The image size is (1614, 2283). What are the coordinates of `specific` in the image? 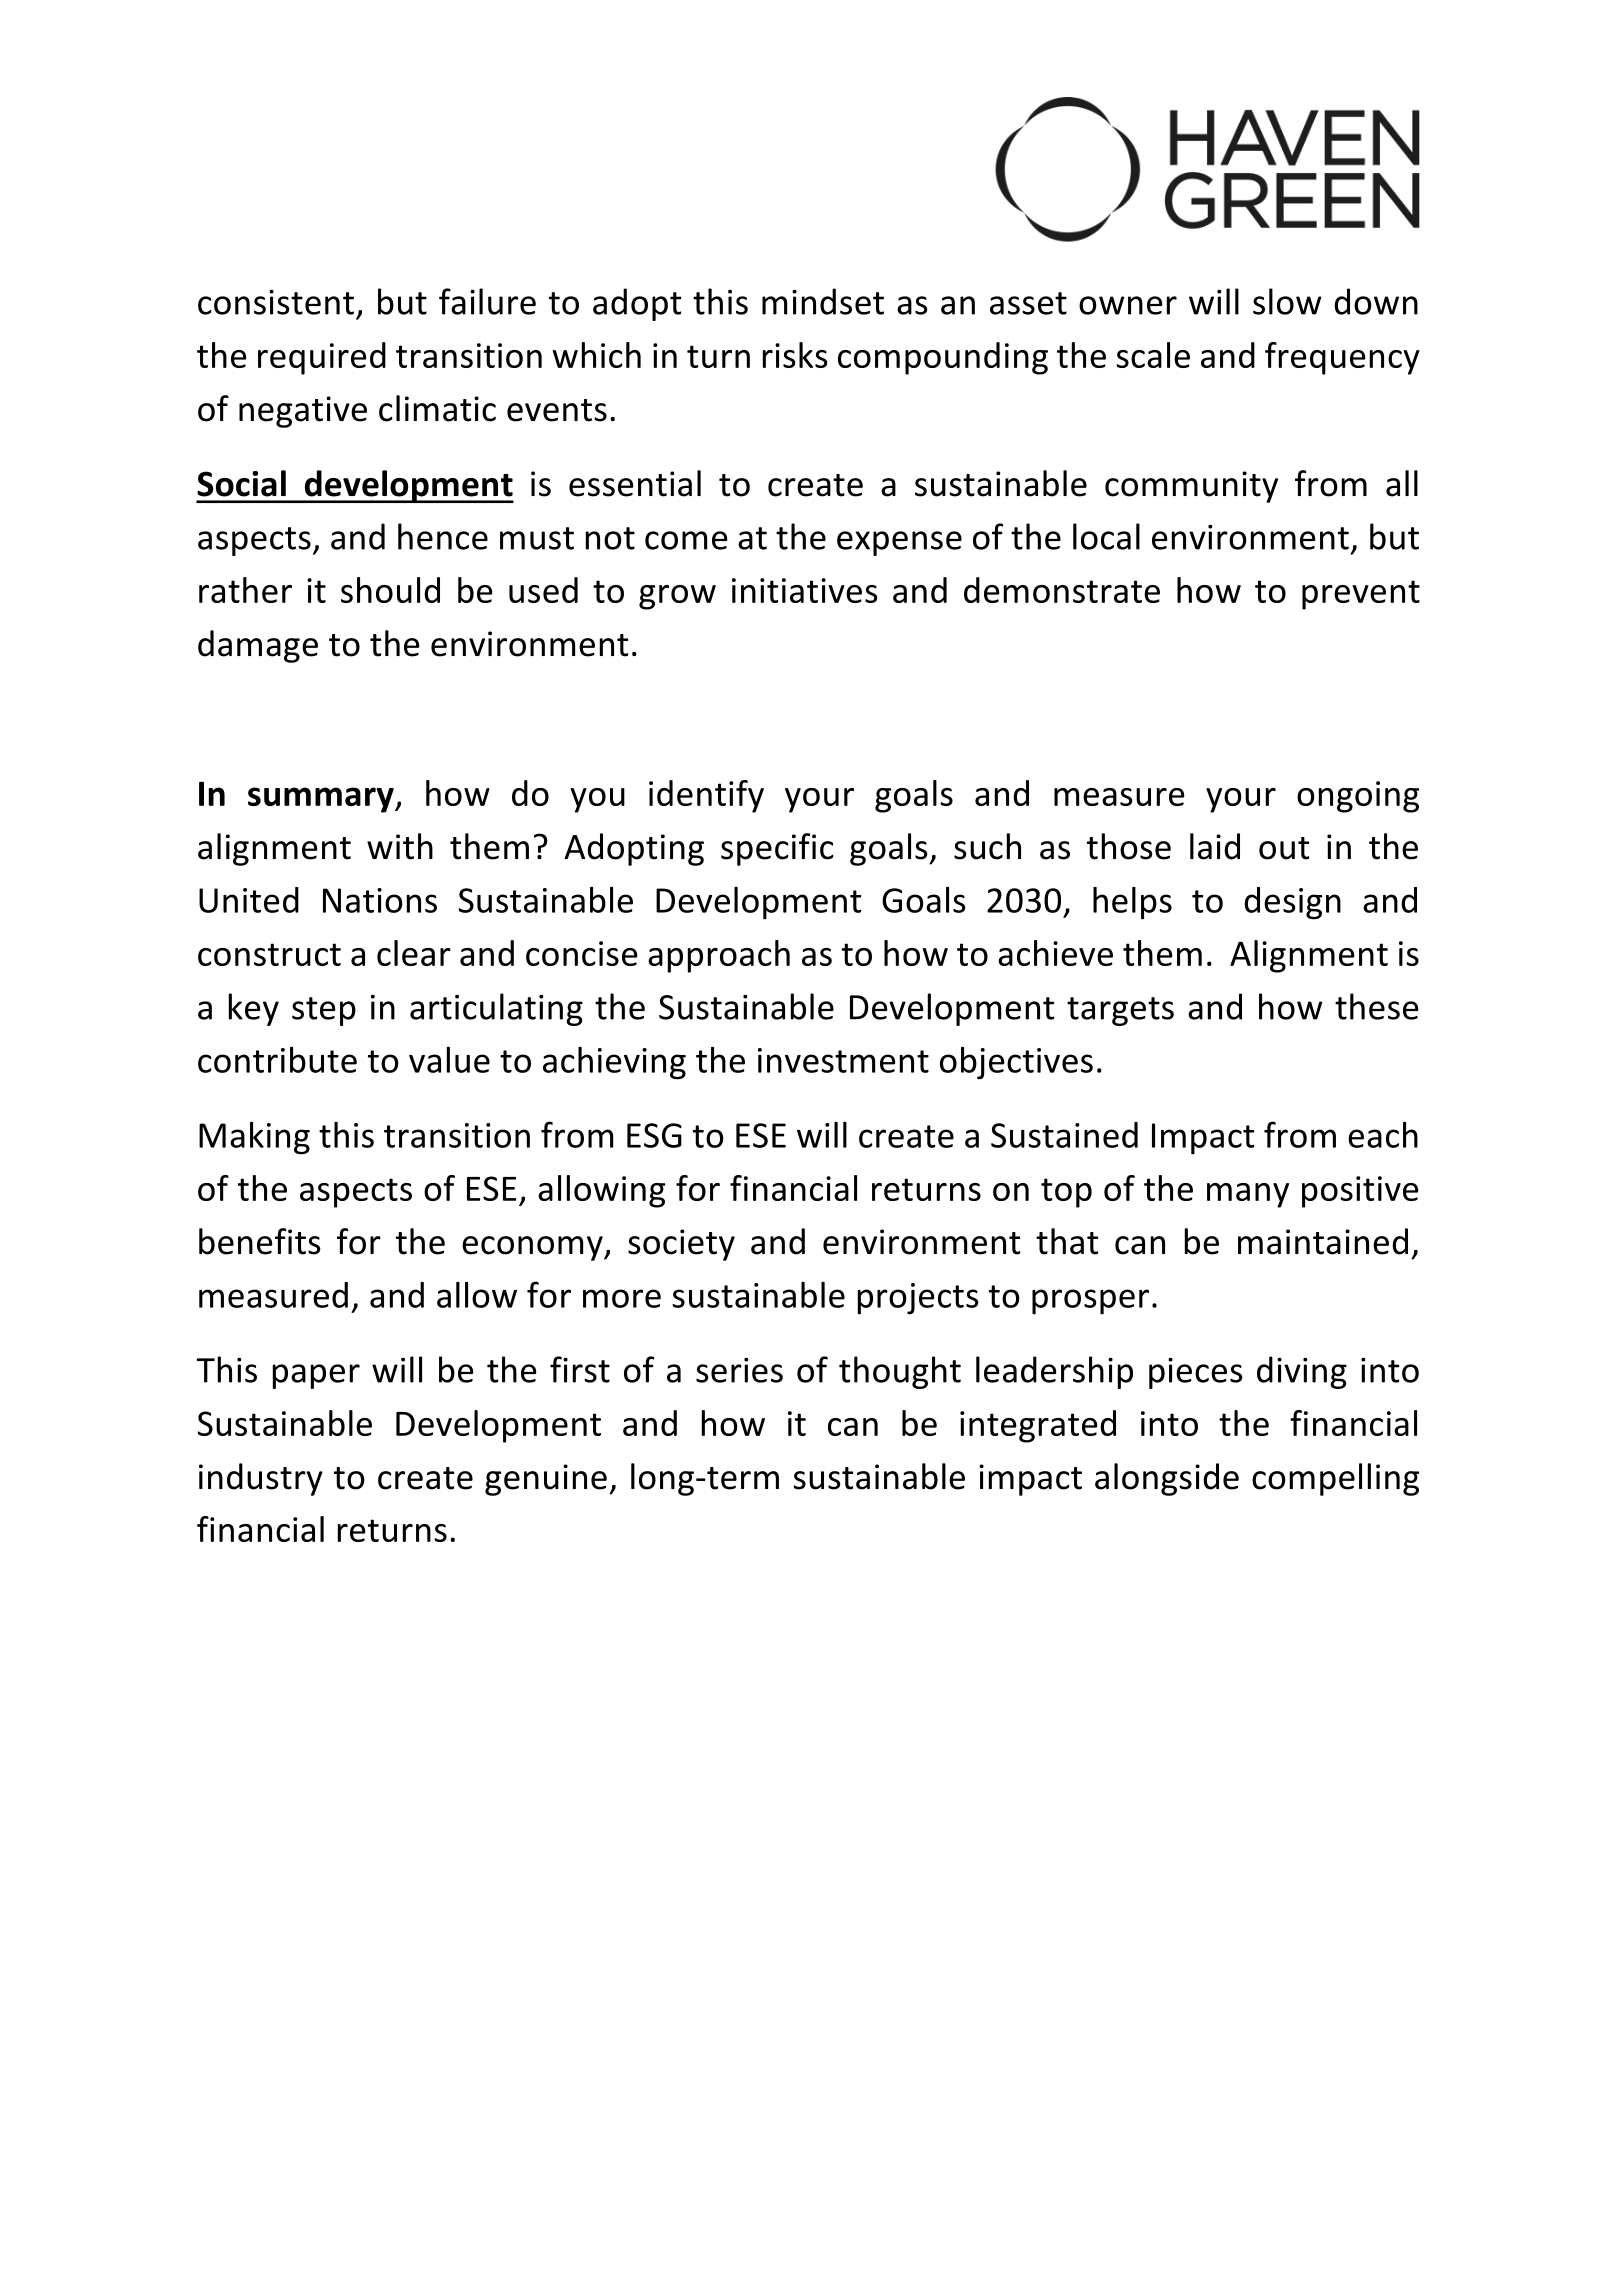 It's located at (777, 849).
